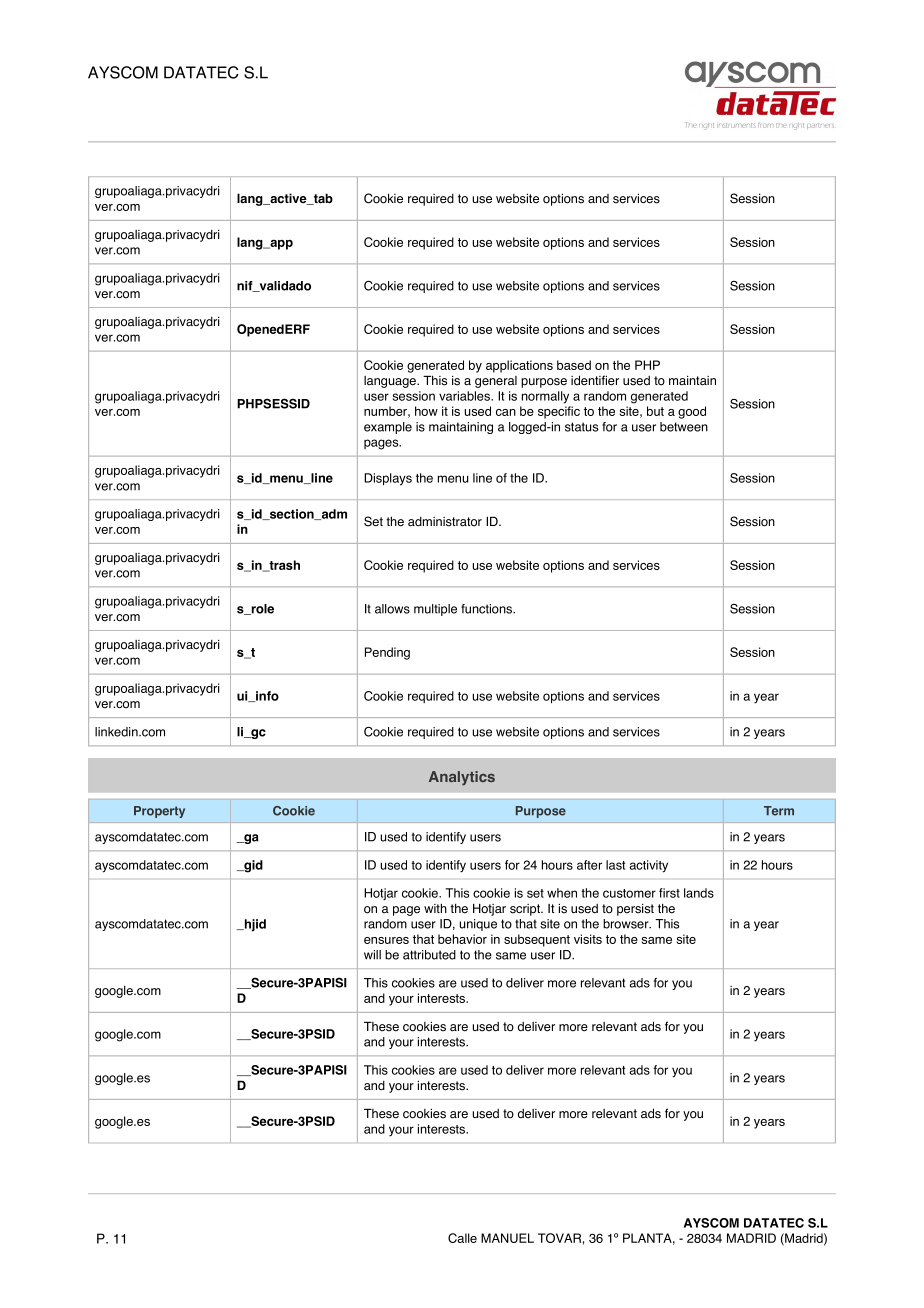  What do you see at coordinates (507, 1238) in the image?
I see `MANUEL` at bounding box center [507, 1238].
